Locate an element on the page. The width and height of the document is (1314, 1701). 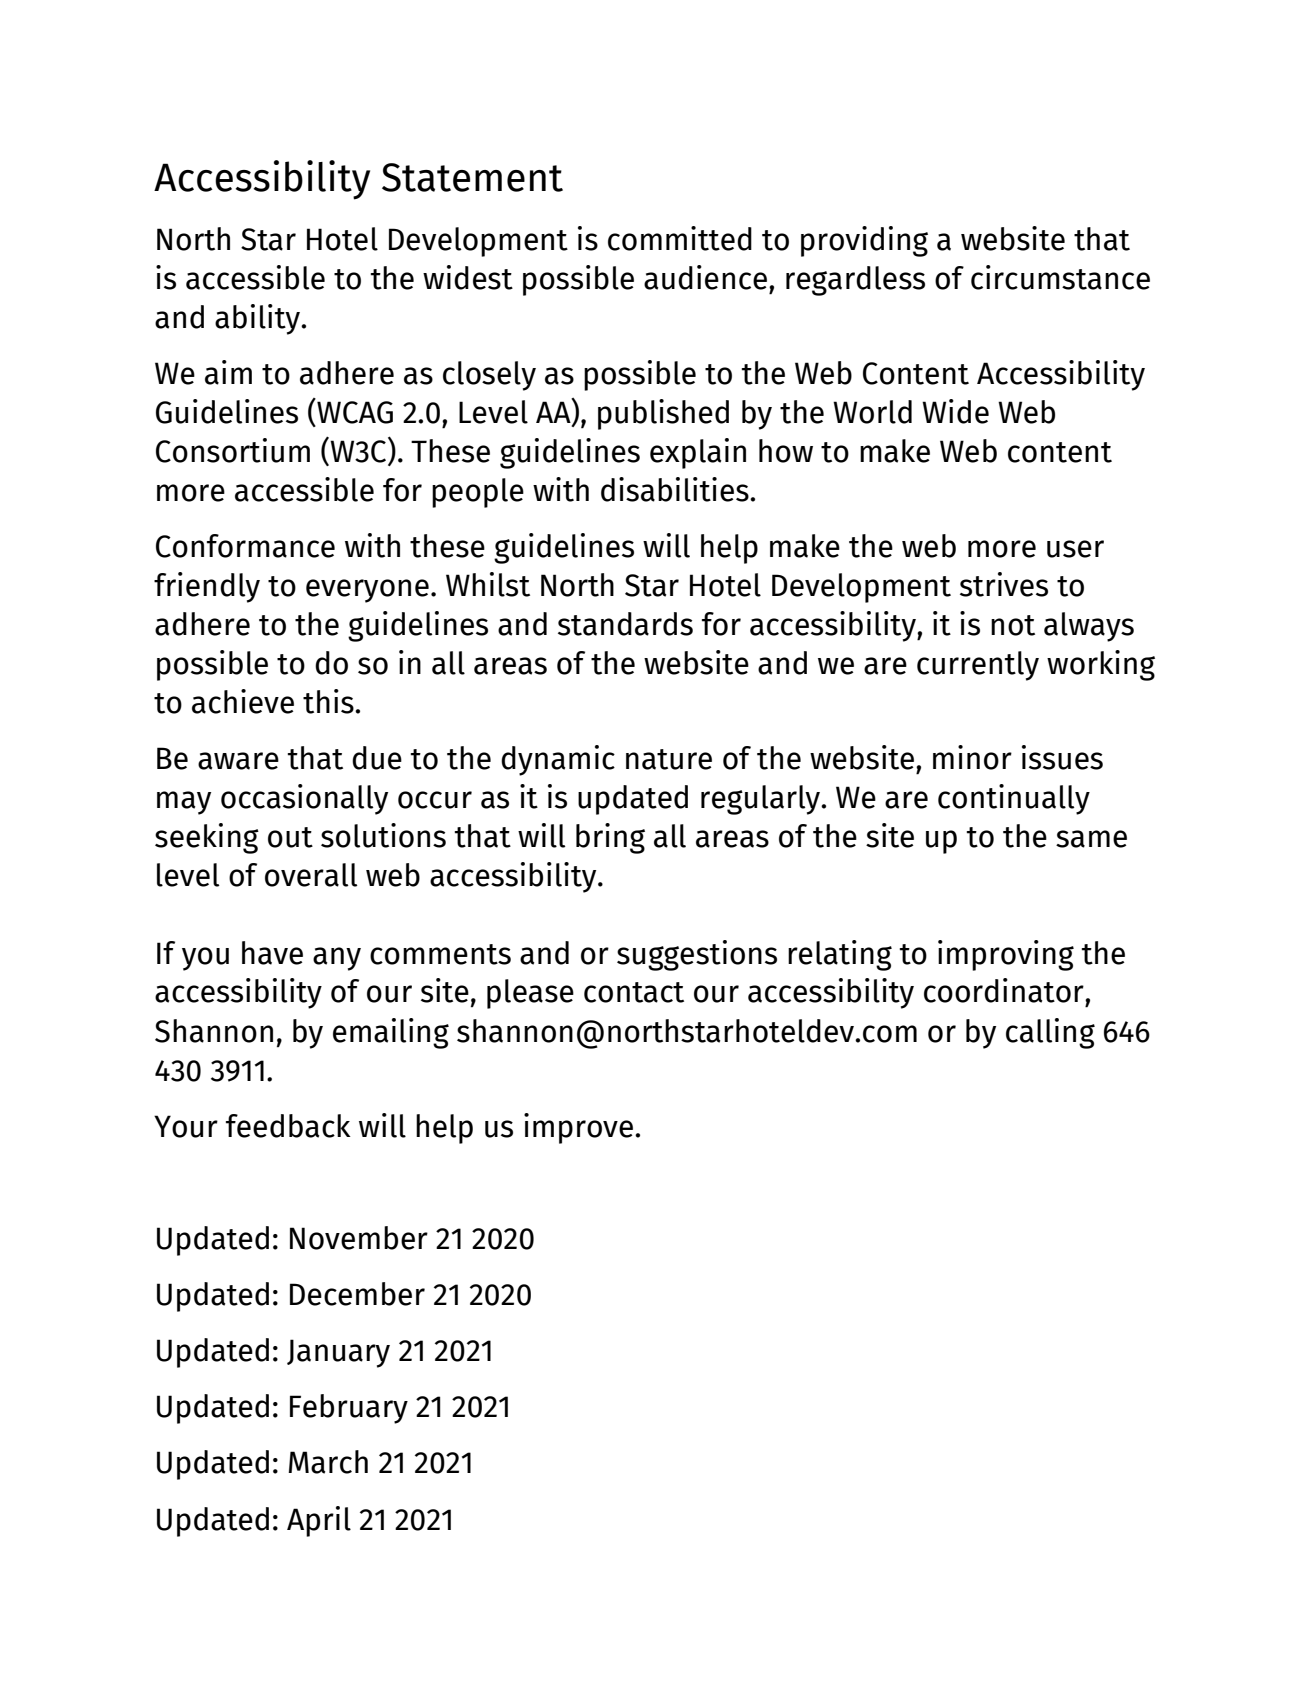
feedback is located at coordinates (288, 1126).
